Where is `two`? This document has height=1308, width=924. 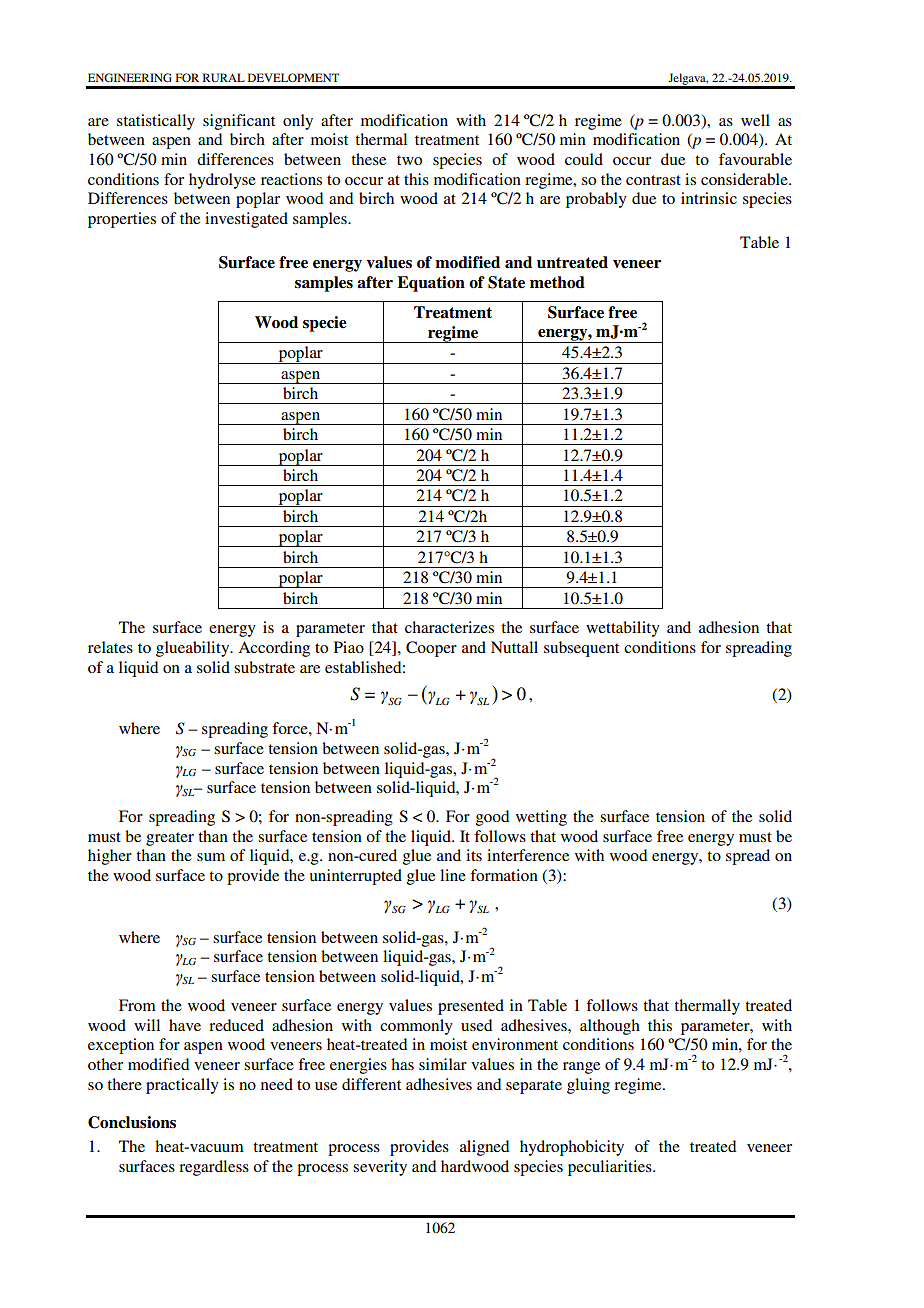
two is located at coordinates (409, 160).
